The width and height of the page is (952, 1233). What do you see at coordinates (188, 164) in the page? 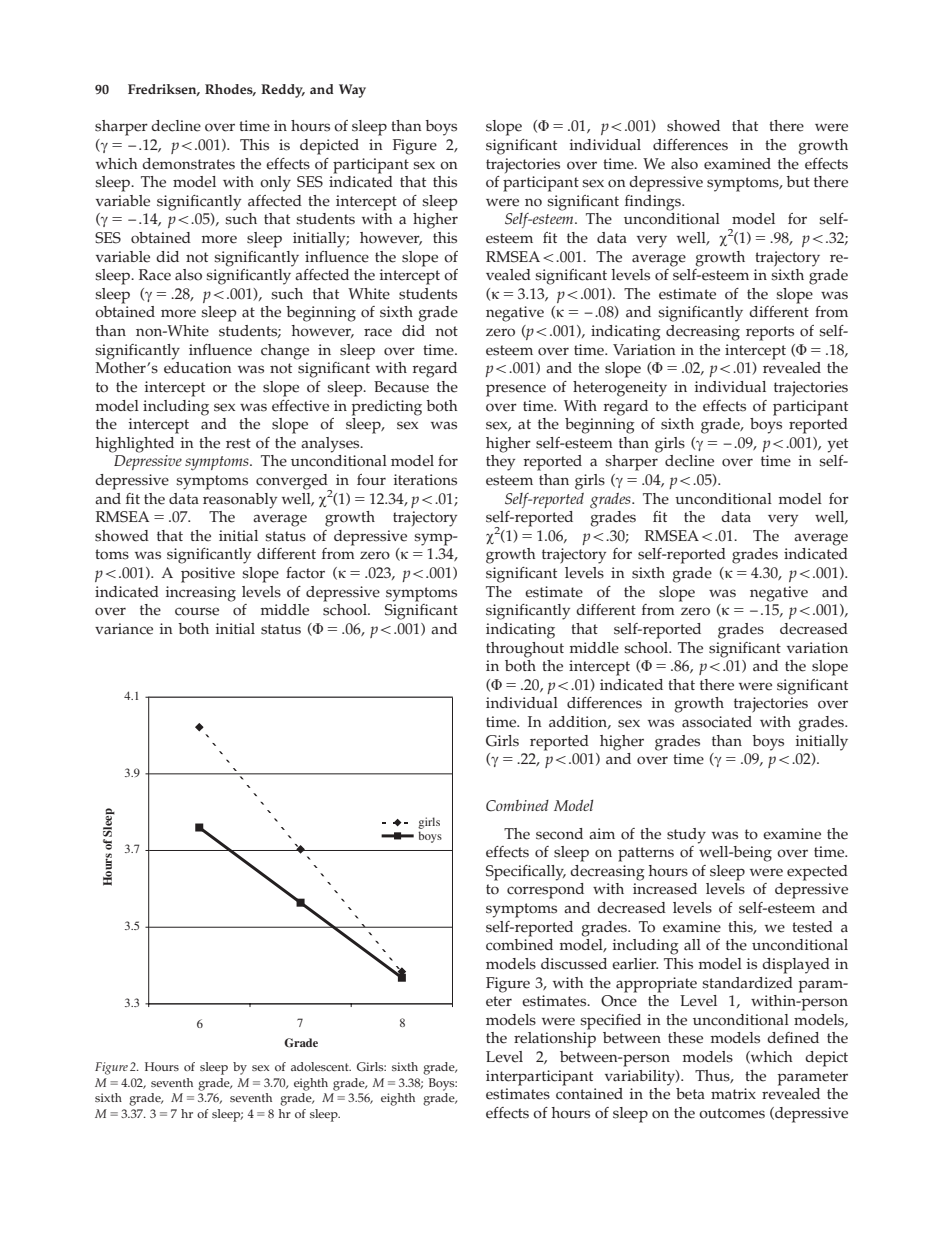
I see `demonstrates` at bounding box center [188, 164].
